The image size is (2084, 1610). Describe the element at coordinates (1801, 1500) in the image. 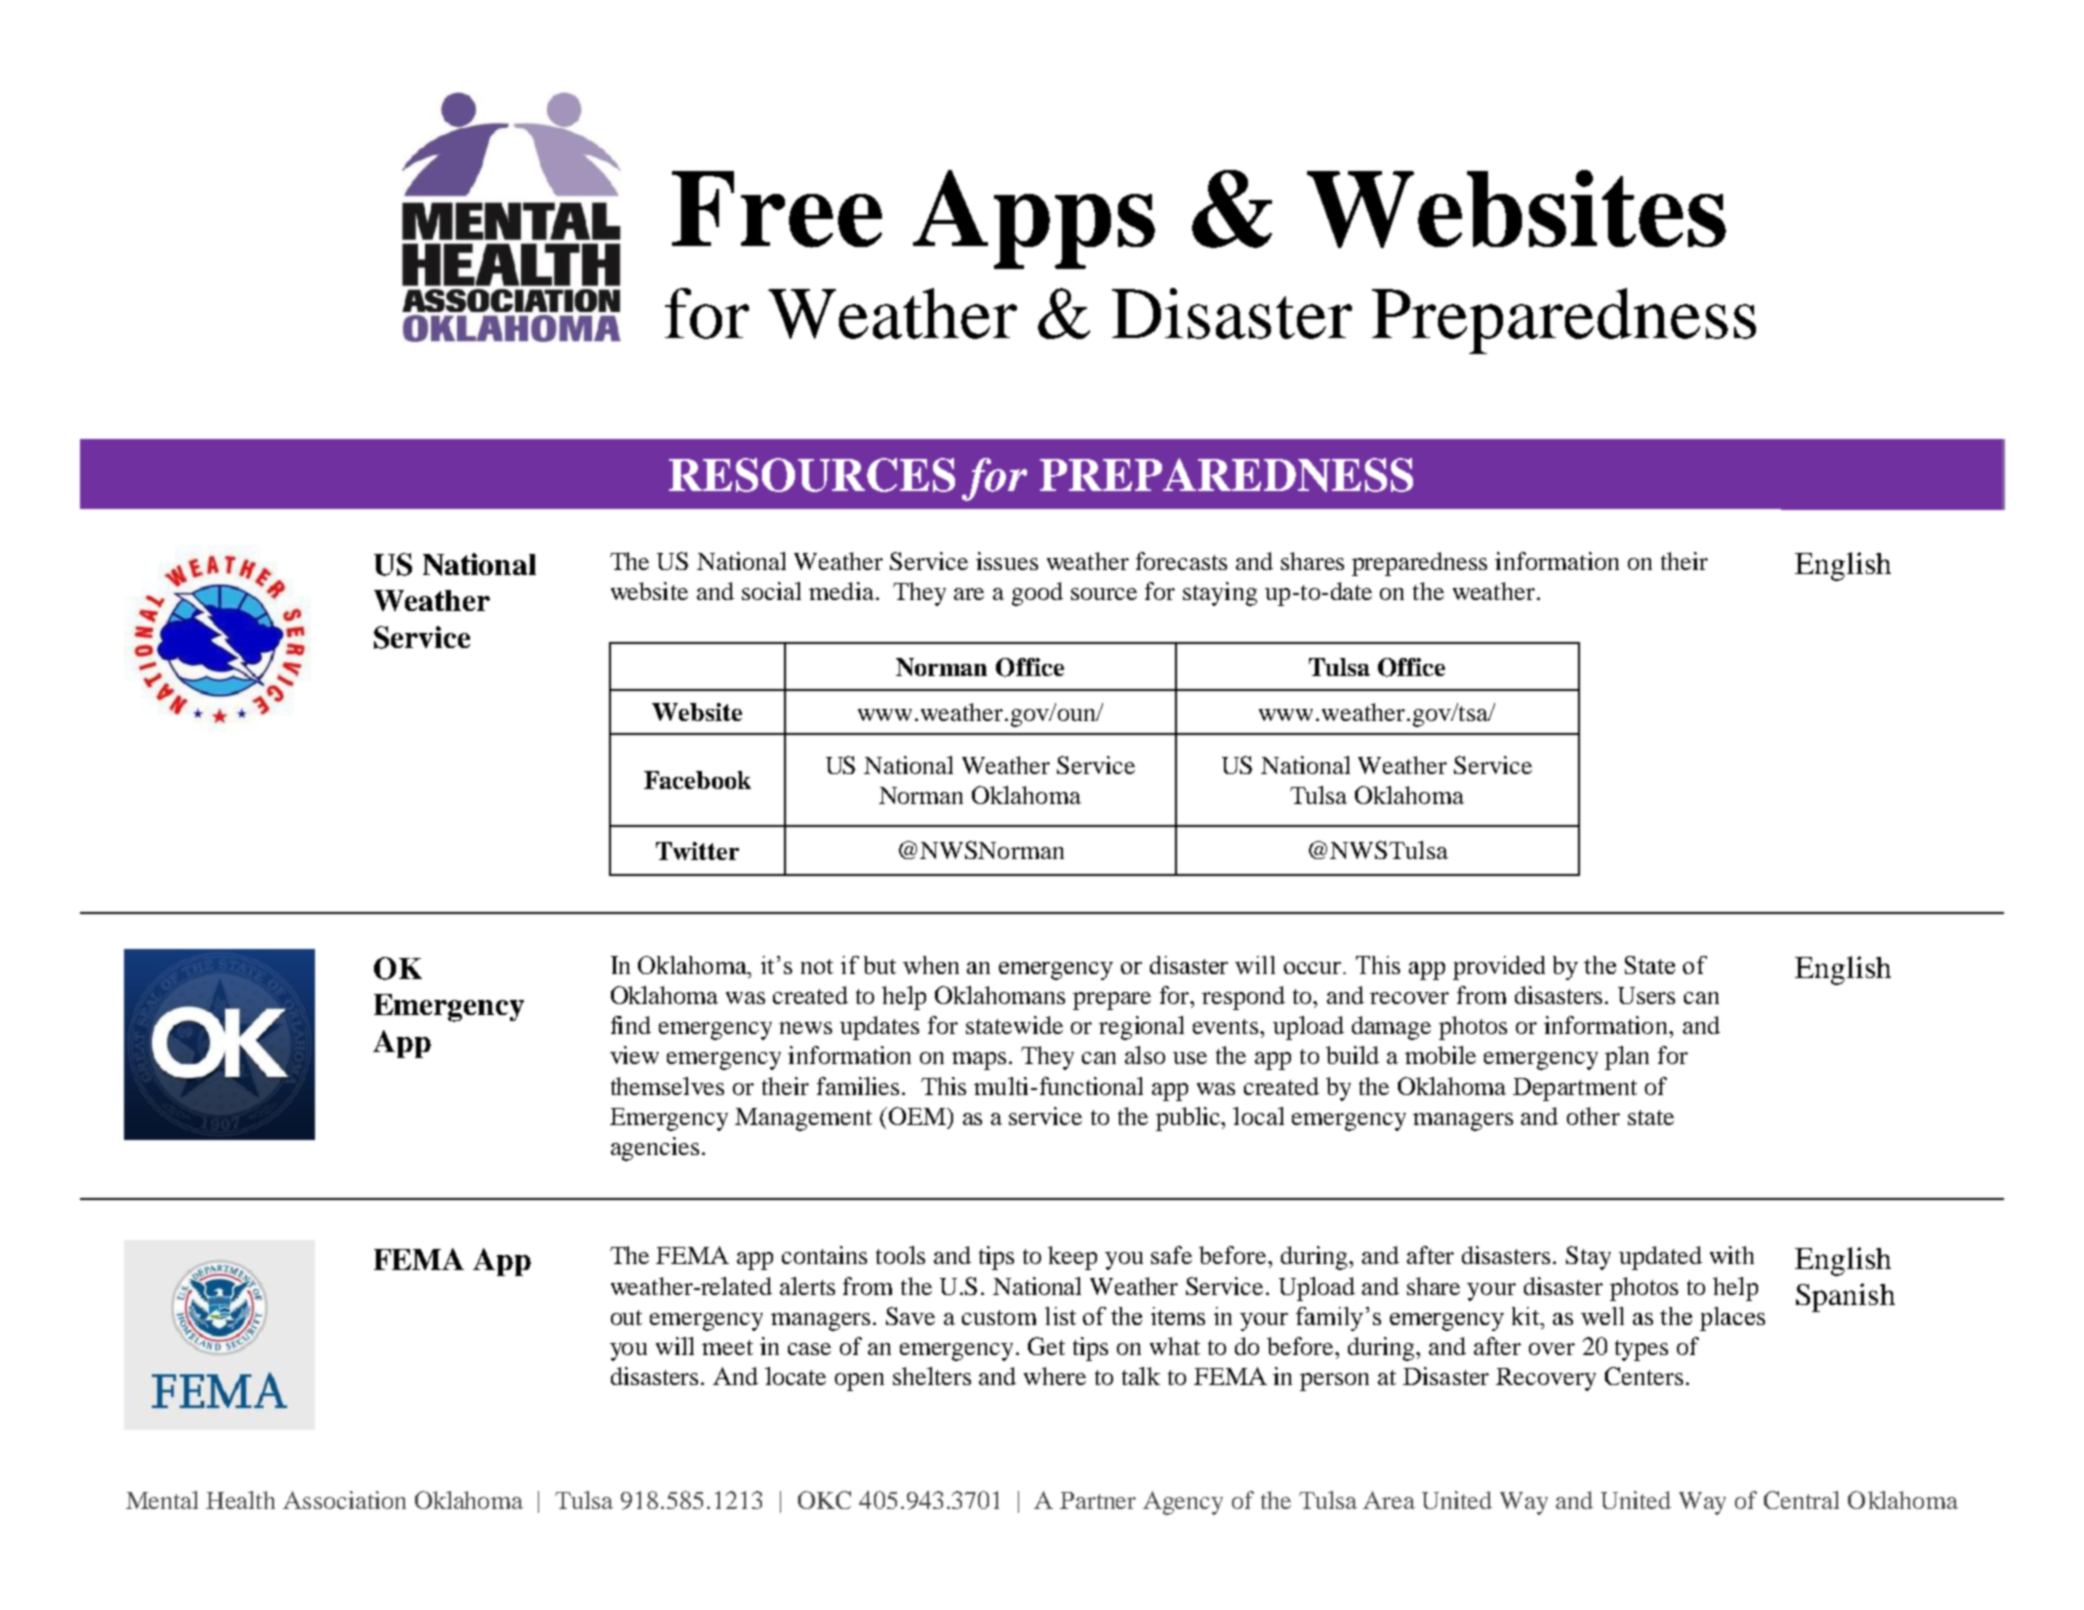

I see `Central` at that location.
